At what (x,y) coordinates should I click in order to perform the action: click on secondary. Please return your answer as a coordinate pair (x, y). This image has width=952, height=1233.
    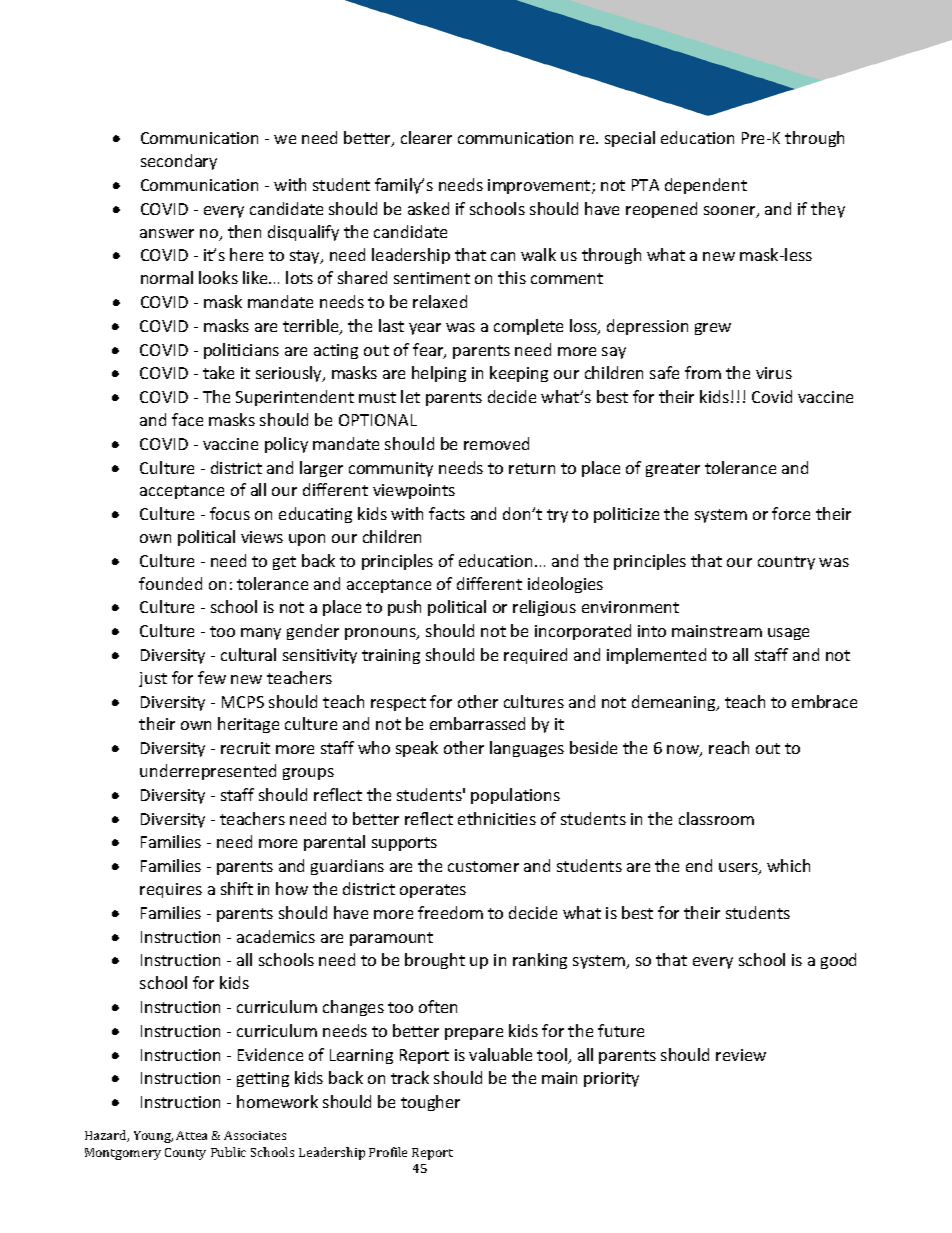
    Looking at the image, I should click on (179, 162).
